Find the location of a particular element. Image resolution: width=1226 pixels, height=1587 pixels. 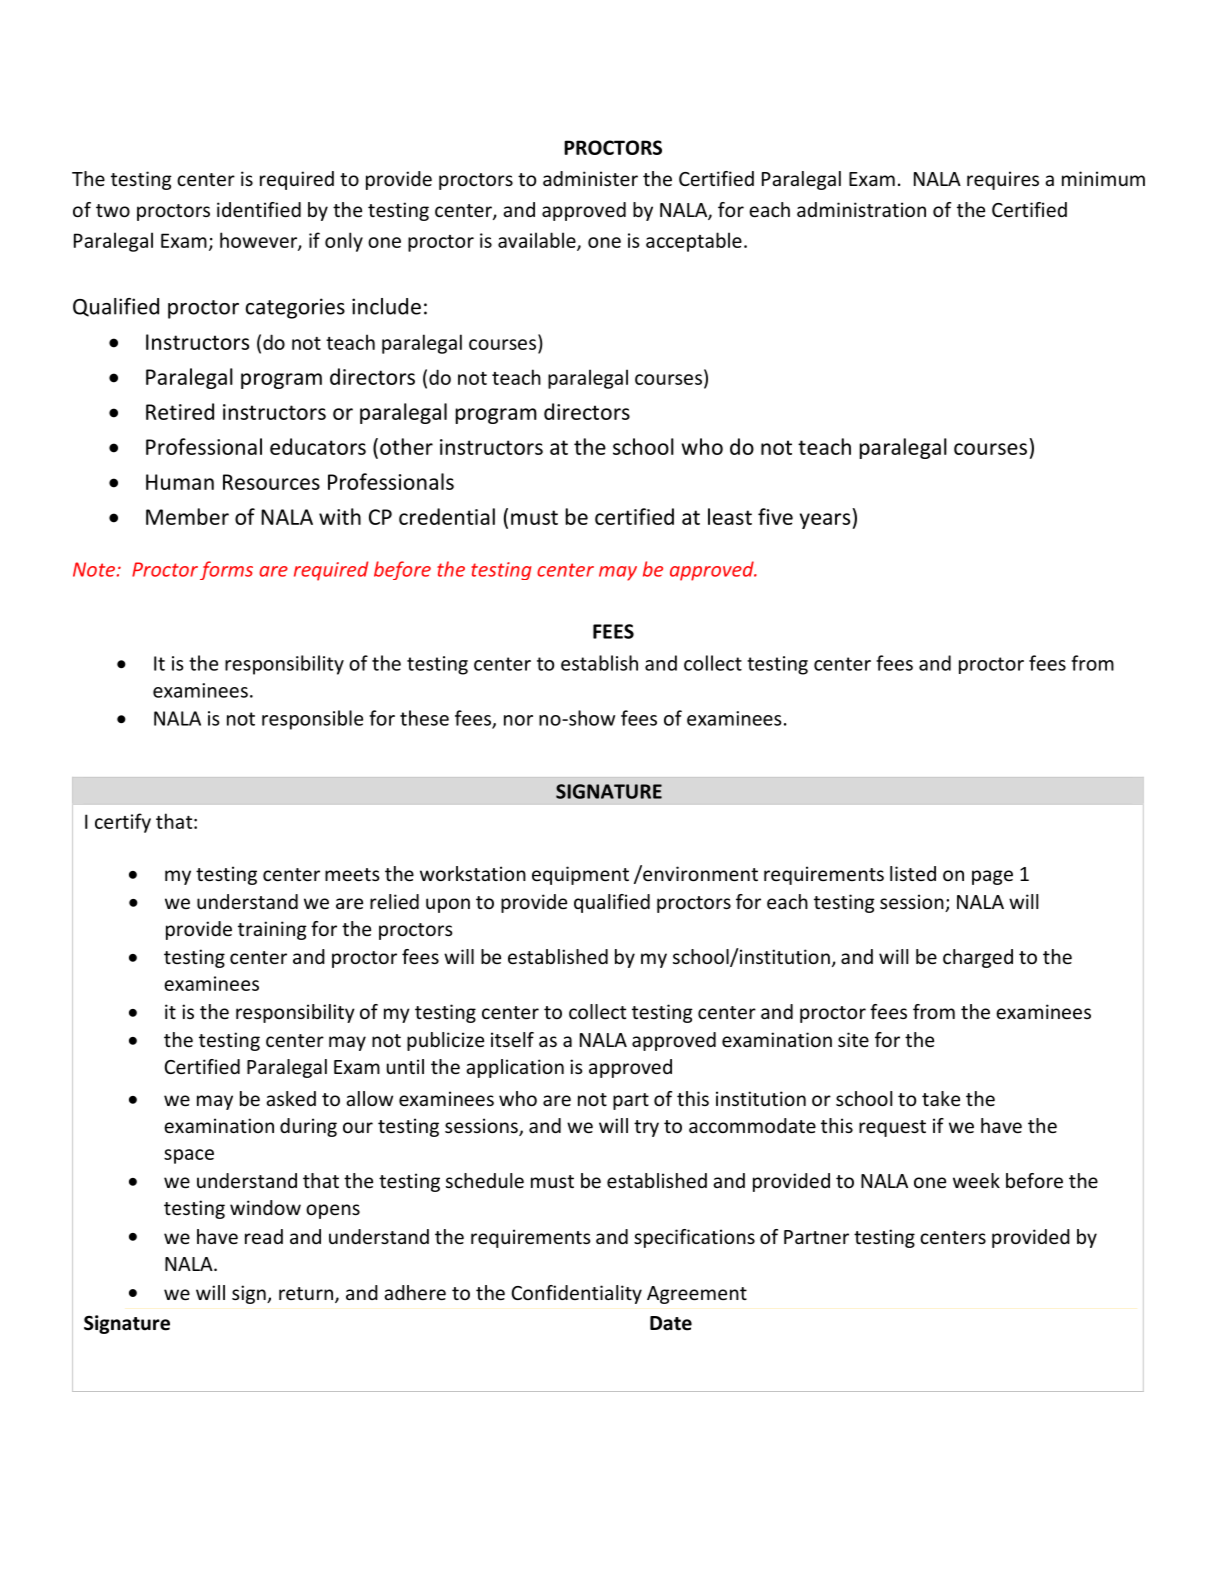

requires is located at coordinates (1003, 180).
